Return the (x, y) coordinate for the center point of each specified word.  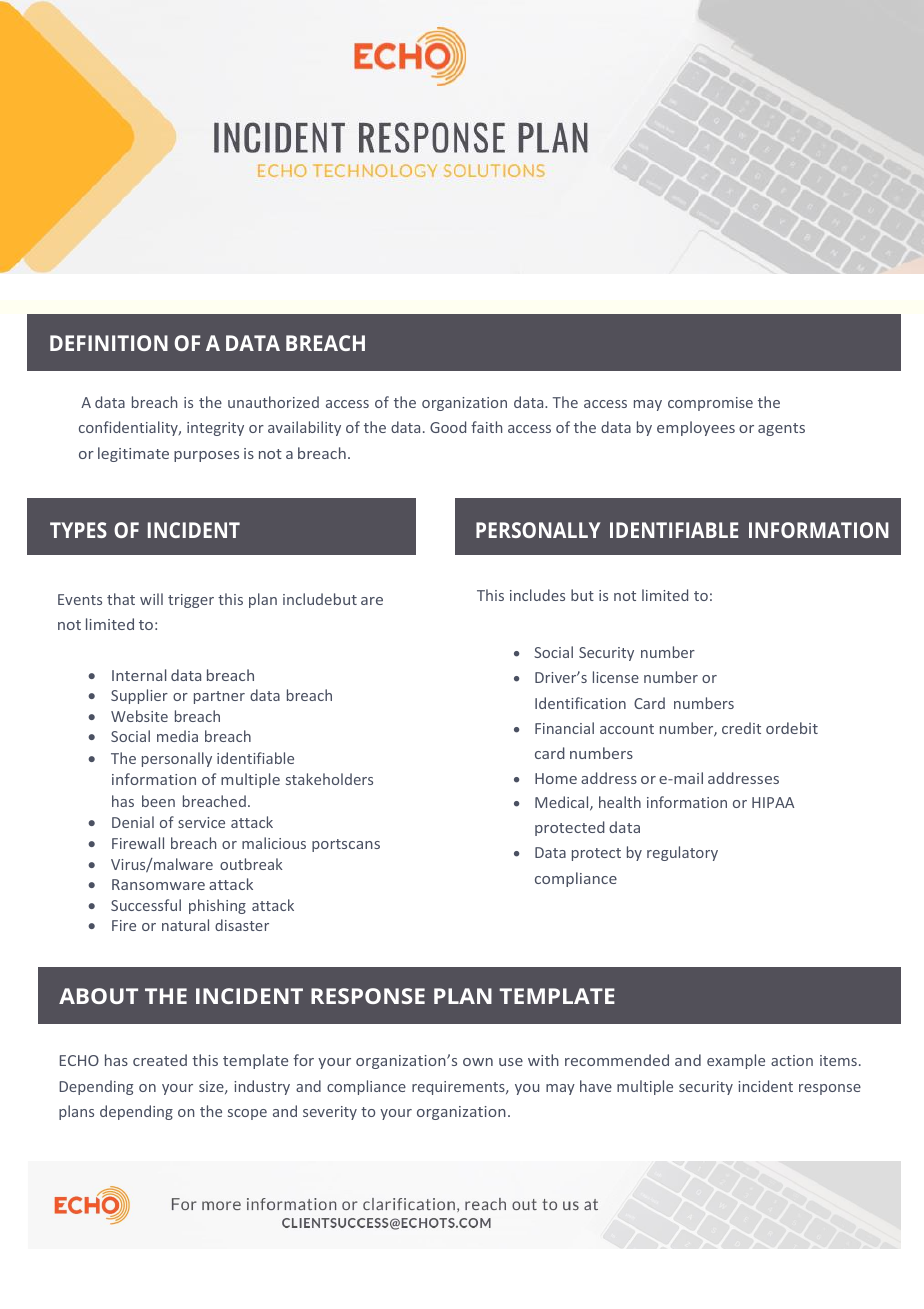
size (212, 1087)
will (151, 599)
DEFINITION (109, 343)
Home (556, 778)
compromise (710, 404)
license (616, 677)
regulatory (682, 853)
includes (537, 595)
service (201, 822)
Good (448, 427)
